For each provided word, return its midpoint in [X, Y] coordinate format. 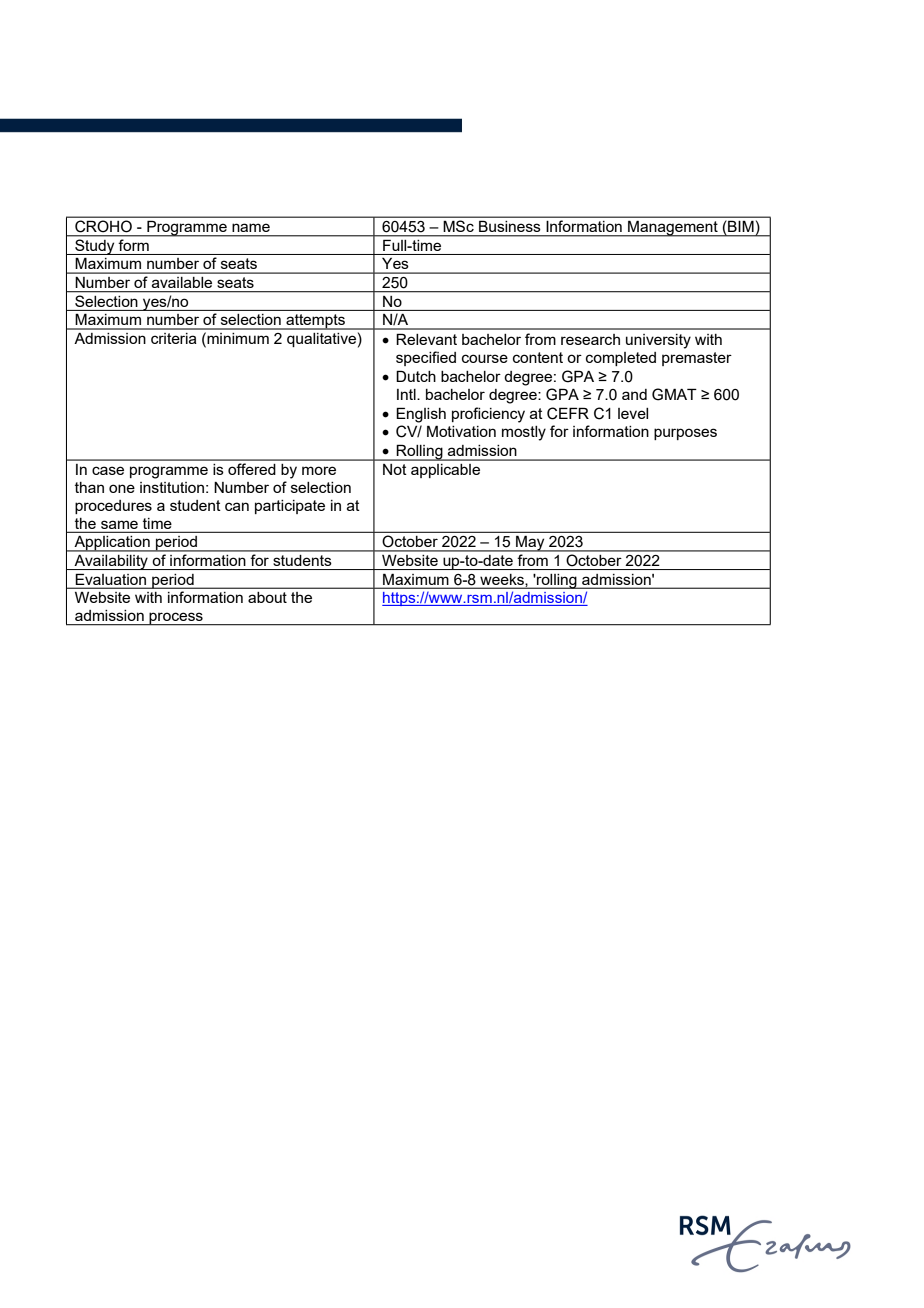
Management [673, 228]
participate [290, 507]
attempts [315, 322]
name [251, 228]
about [267, 597]
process [176, 619]
